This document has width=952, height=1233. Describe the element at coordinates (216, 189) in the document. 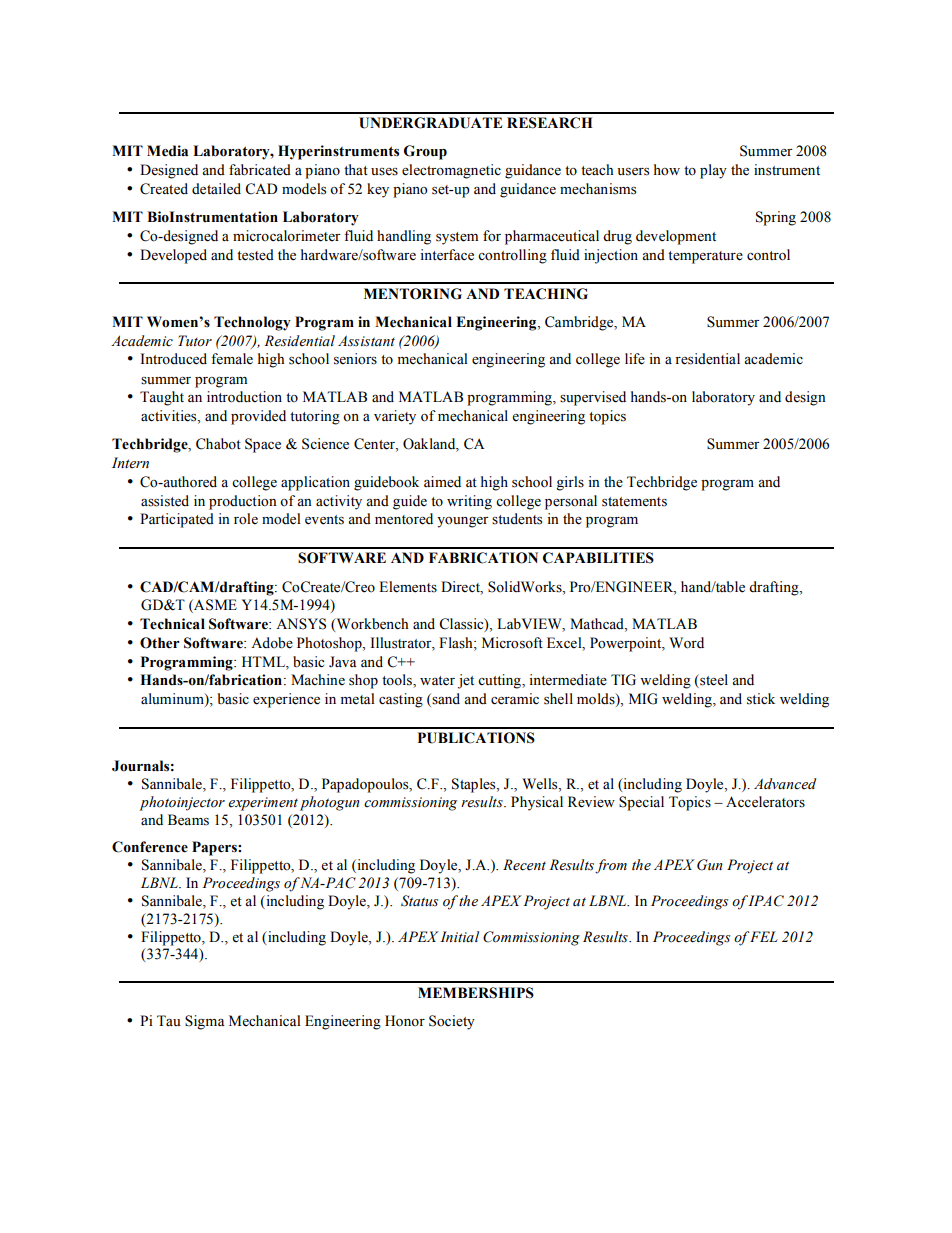

I see `detailed` at that location.
